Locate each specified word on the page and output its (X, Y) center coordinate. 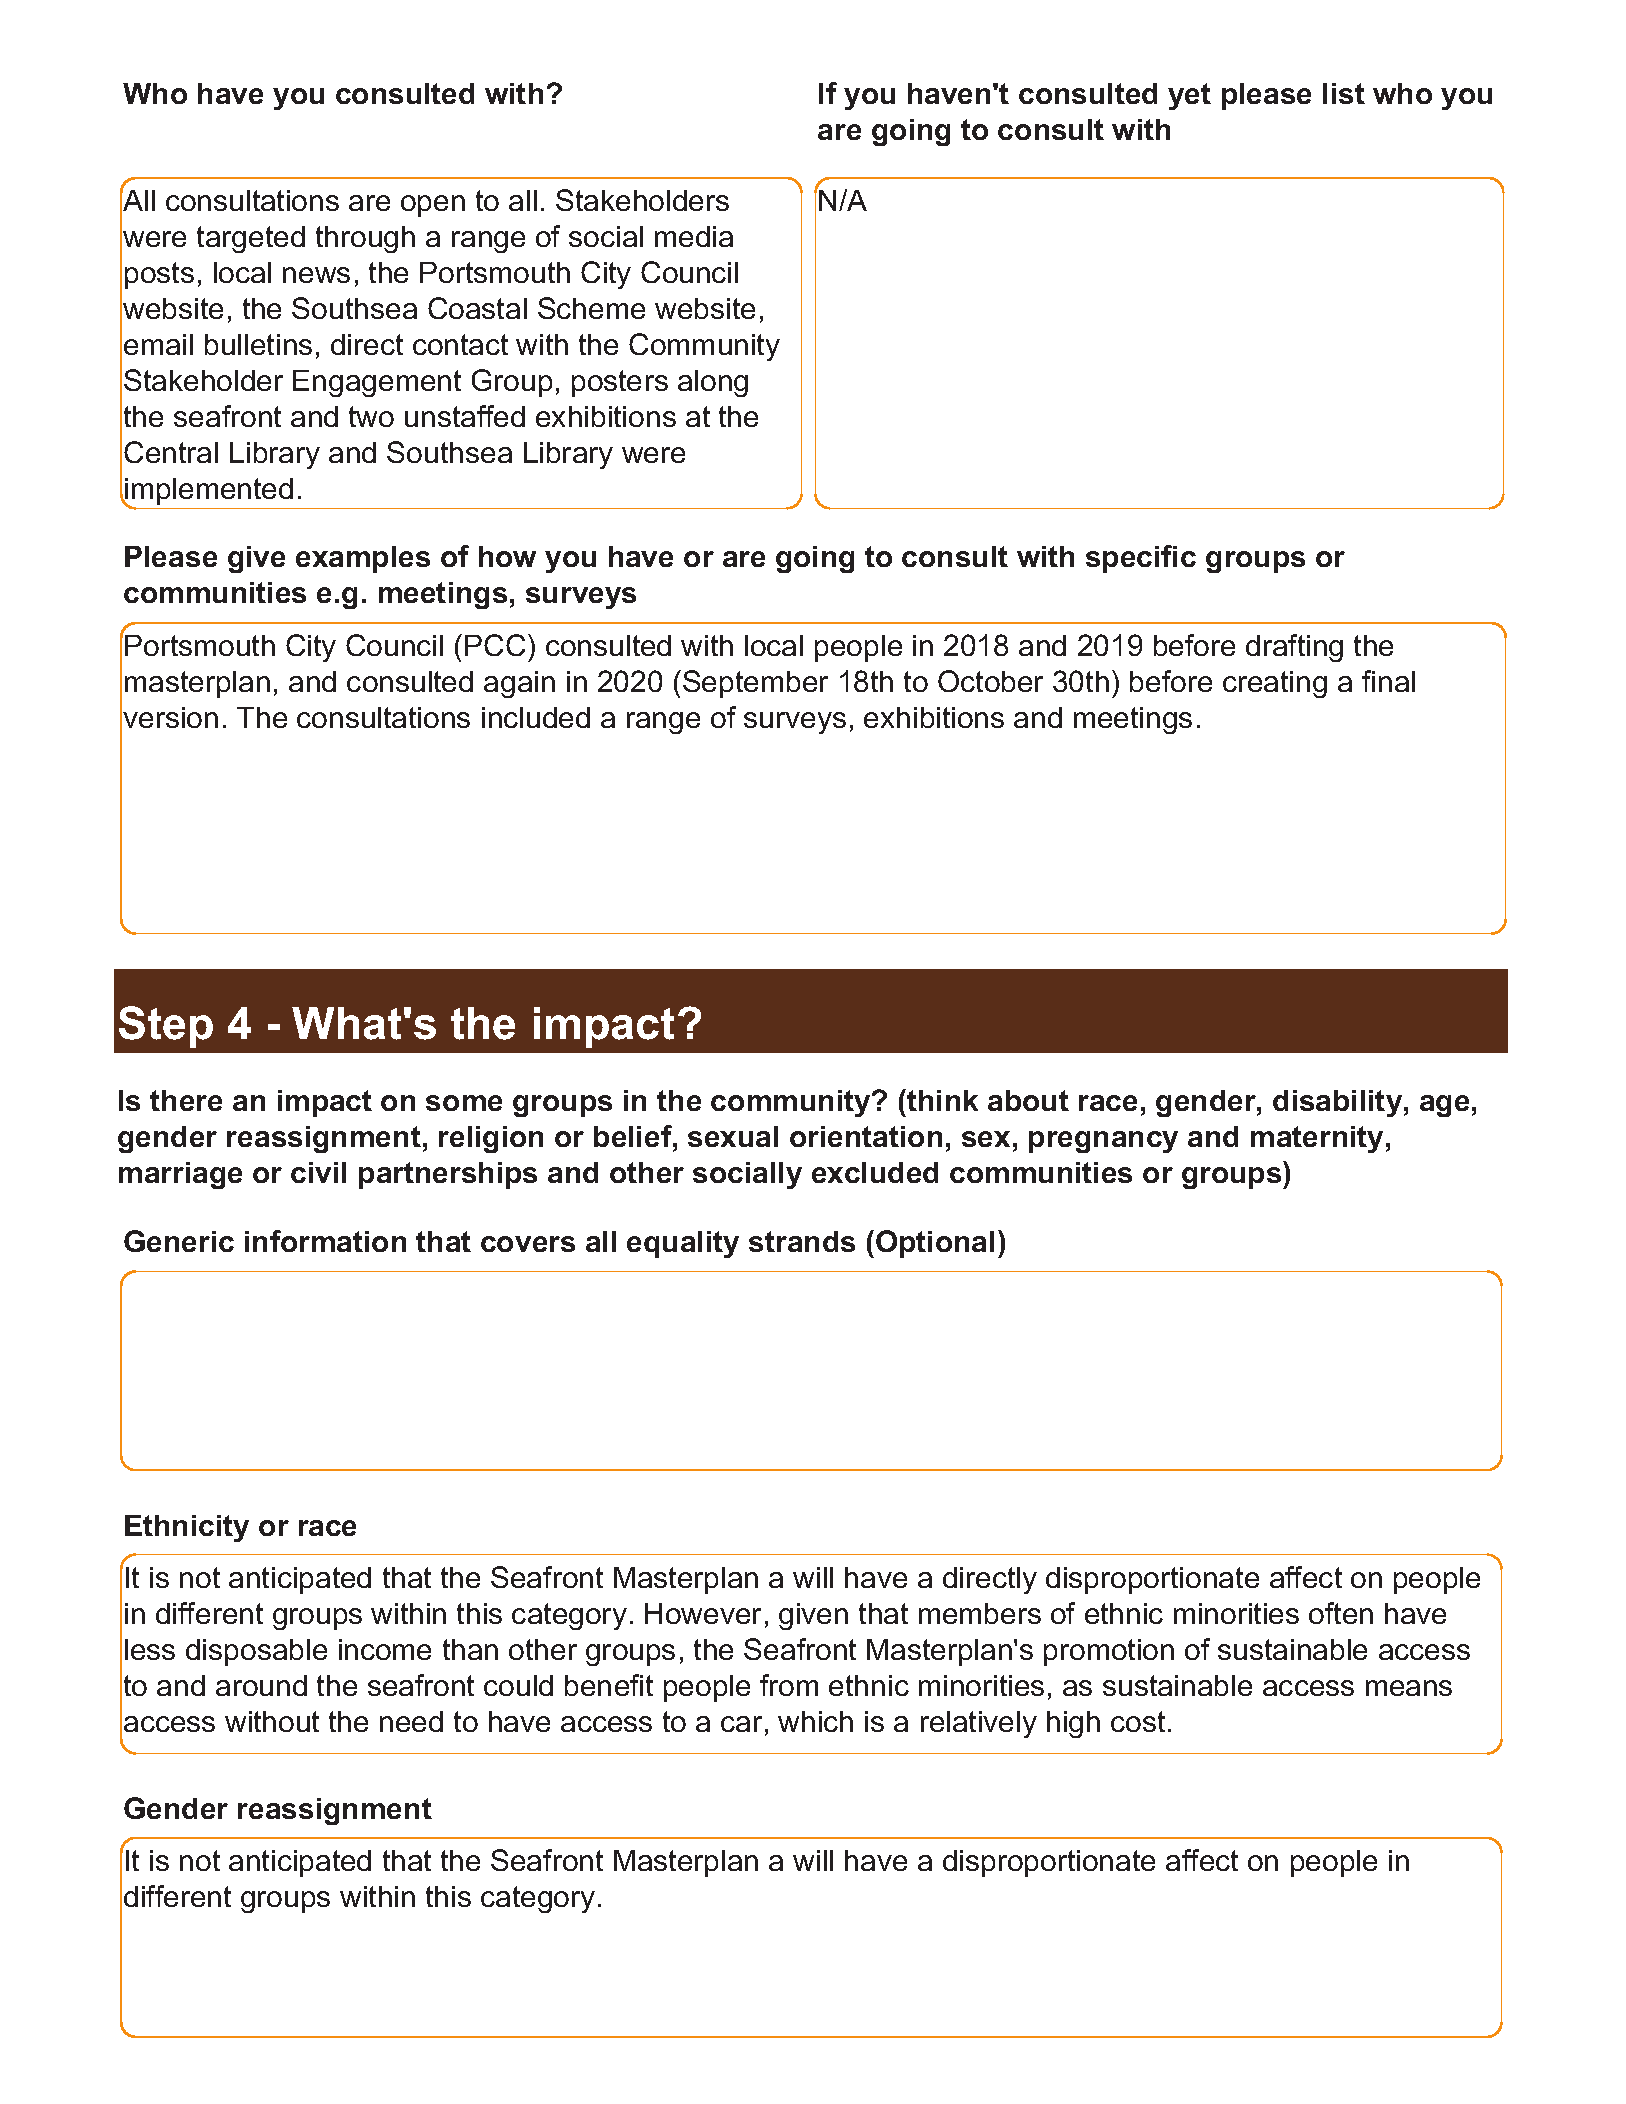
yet (1189, 96)
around (261, 1685)
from (789, 1685)
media (694, 236)
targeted (251, 239)
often (1341, 1613)
